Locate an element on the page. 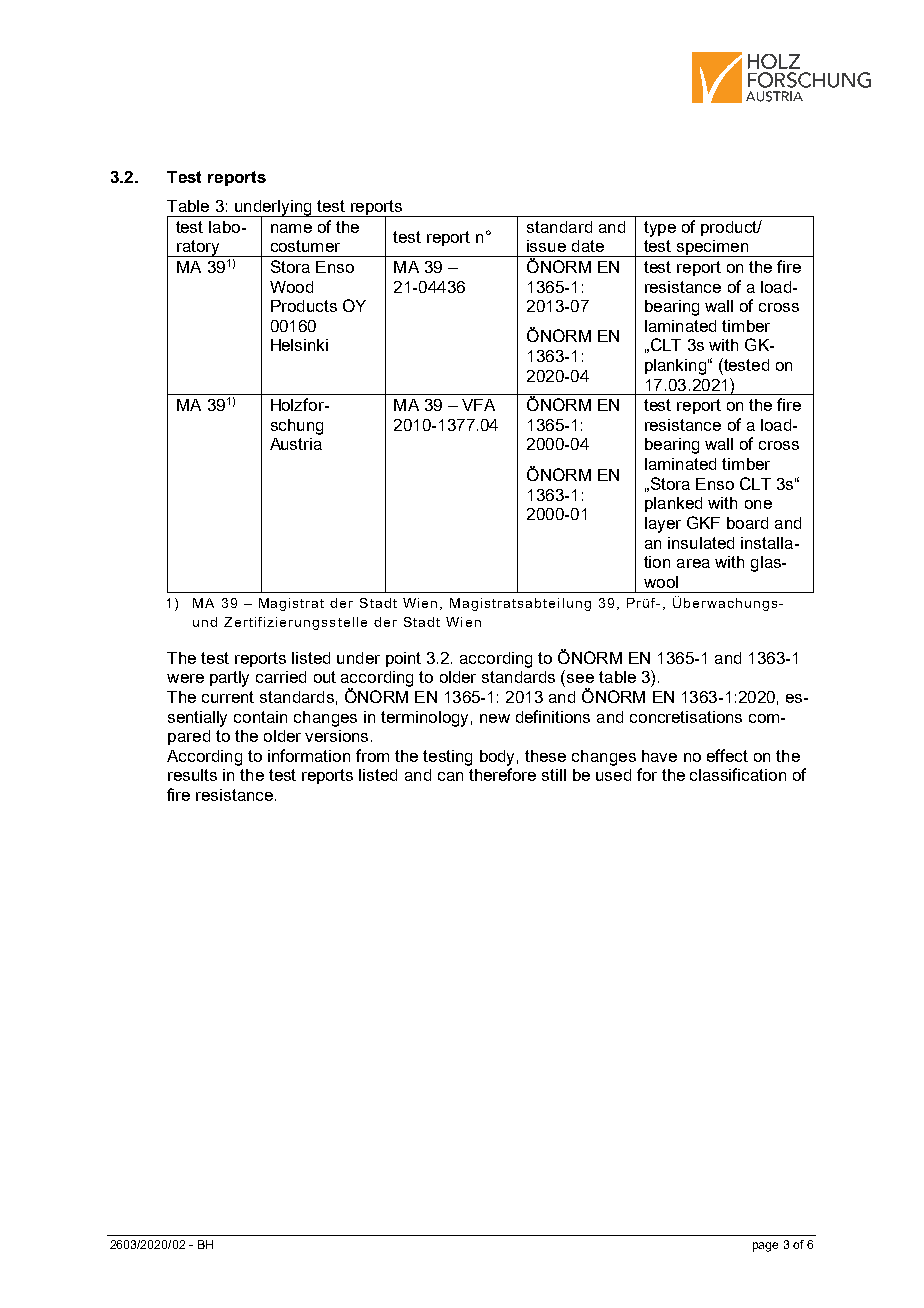 Image resolution: width=924 pixels, height=1308 pixels. Wood is located at coordinates (291, 287).
